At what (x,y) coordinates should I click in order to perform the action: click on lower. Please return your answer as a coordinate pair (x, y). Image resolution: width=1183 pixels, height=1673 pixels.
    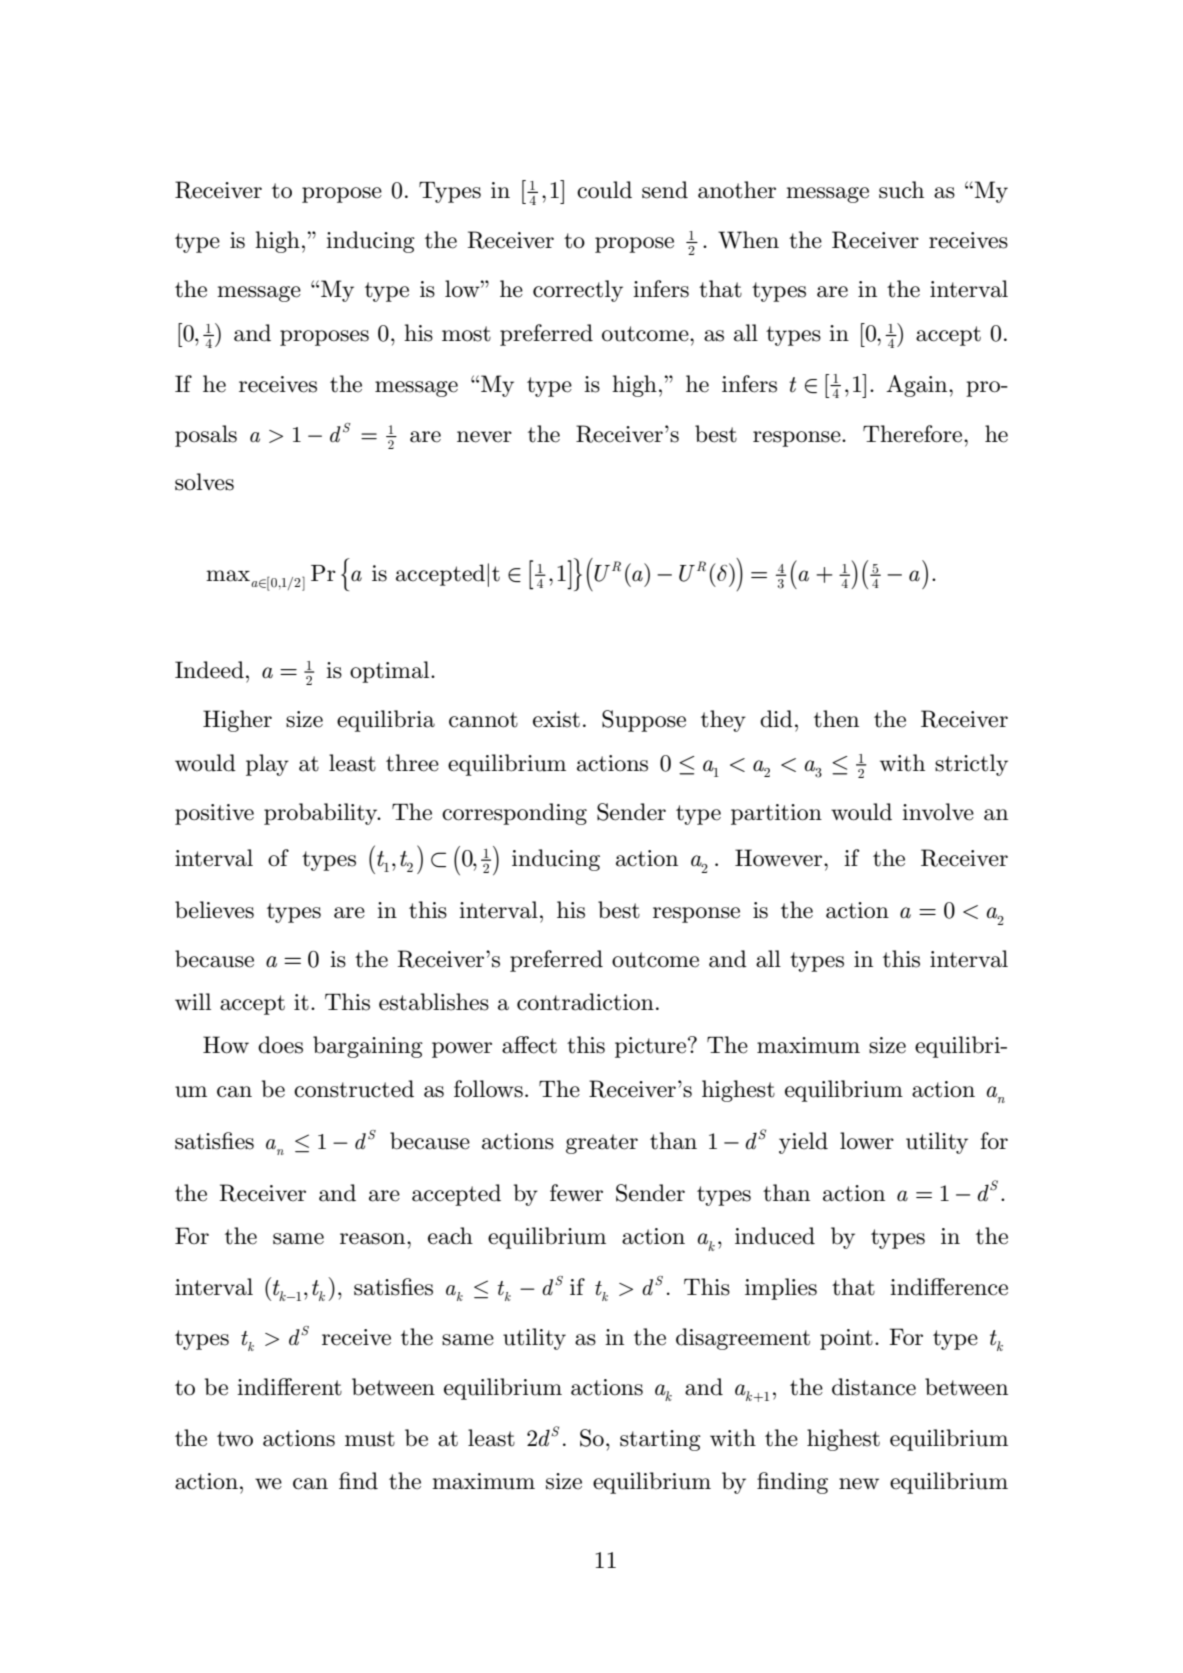
    Looking at the image, I should click on (867, 1141).
